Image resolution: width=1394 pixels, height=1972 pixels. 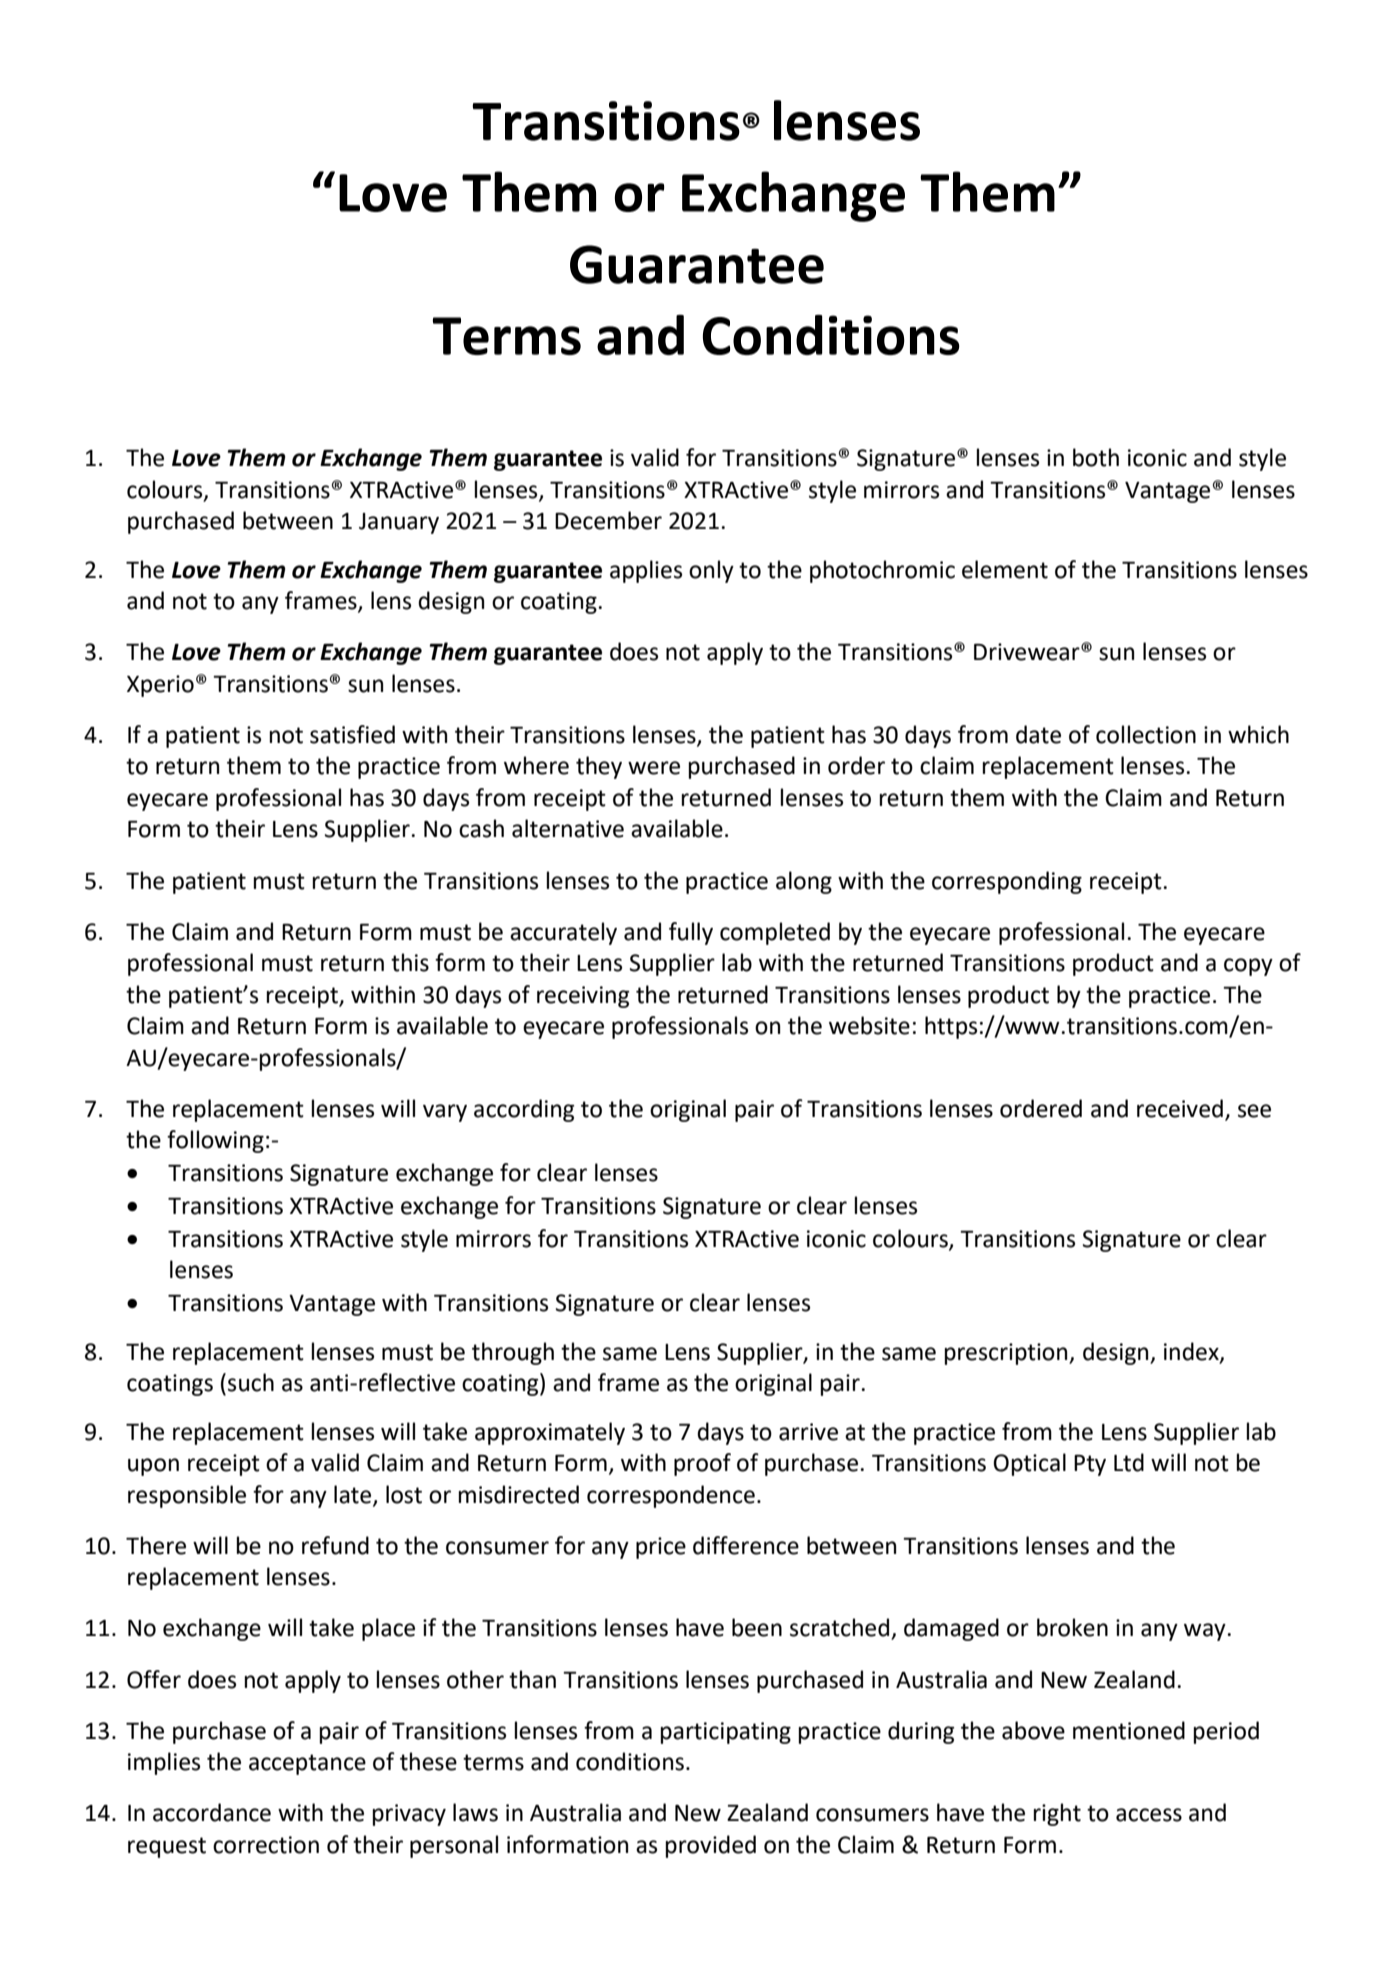 I want to click on December, so click(x=608, y=520).
